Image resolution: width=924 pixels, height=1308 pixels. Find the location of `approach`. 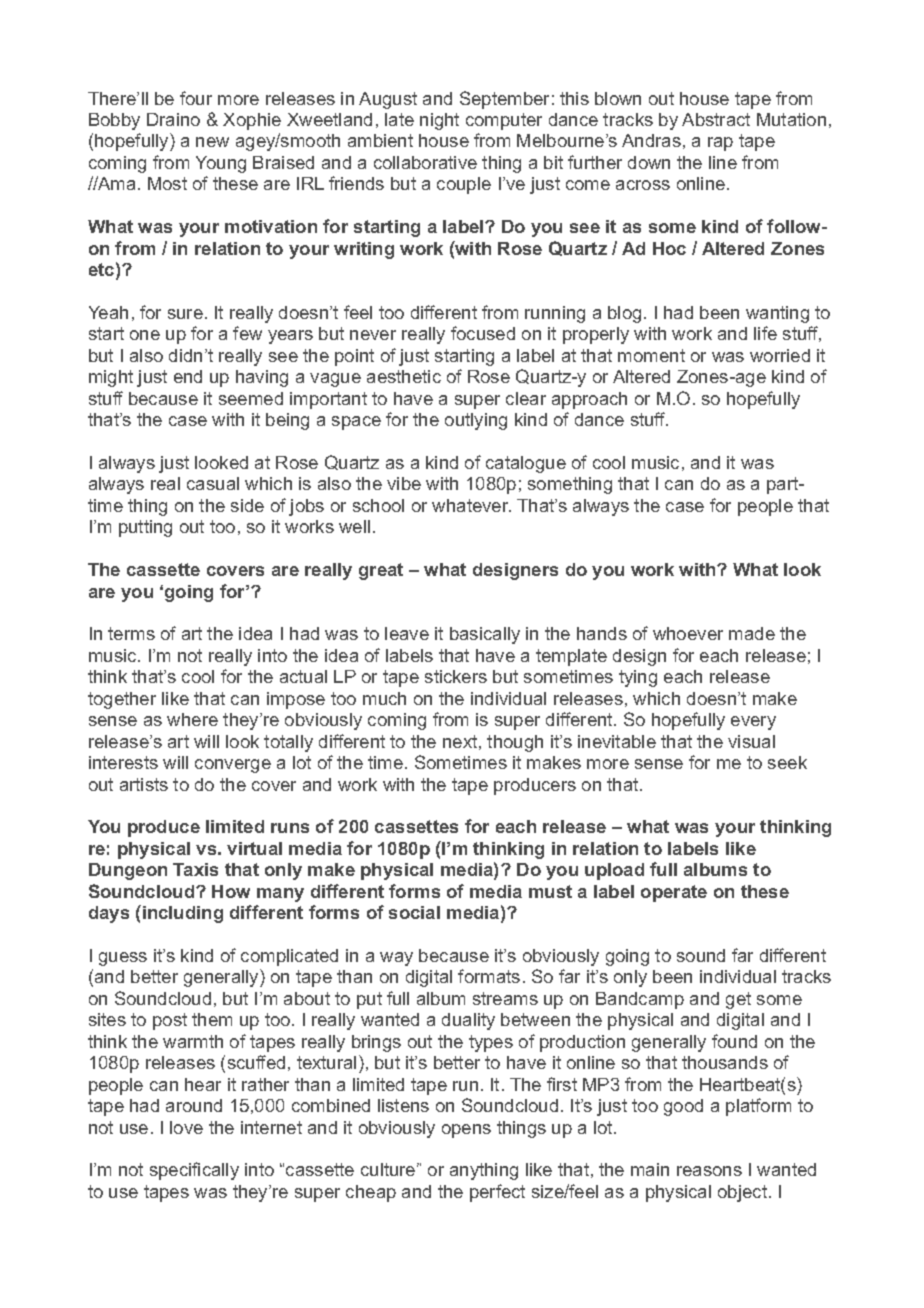

approach is located at coordinates (589, 400).
